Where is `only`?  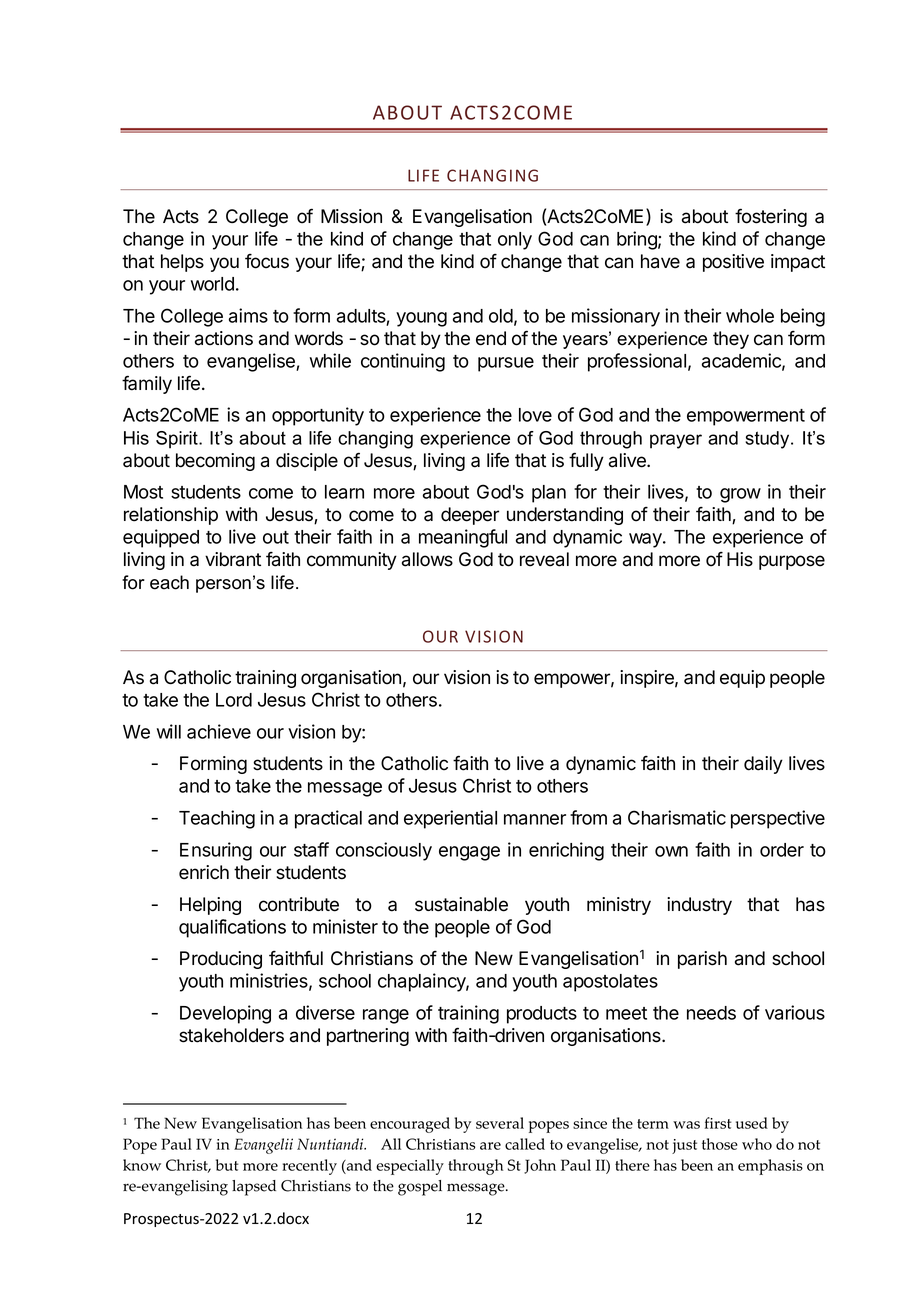
only is located at coordinates (515, 241).
